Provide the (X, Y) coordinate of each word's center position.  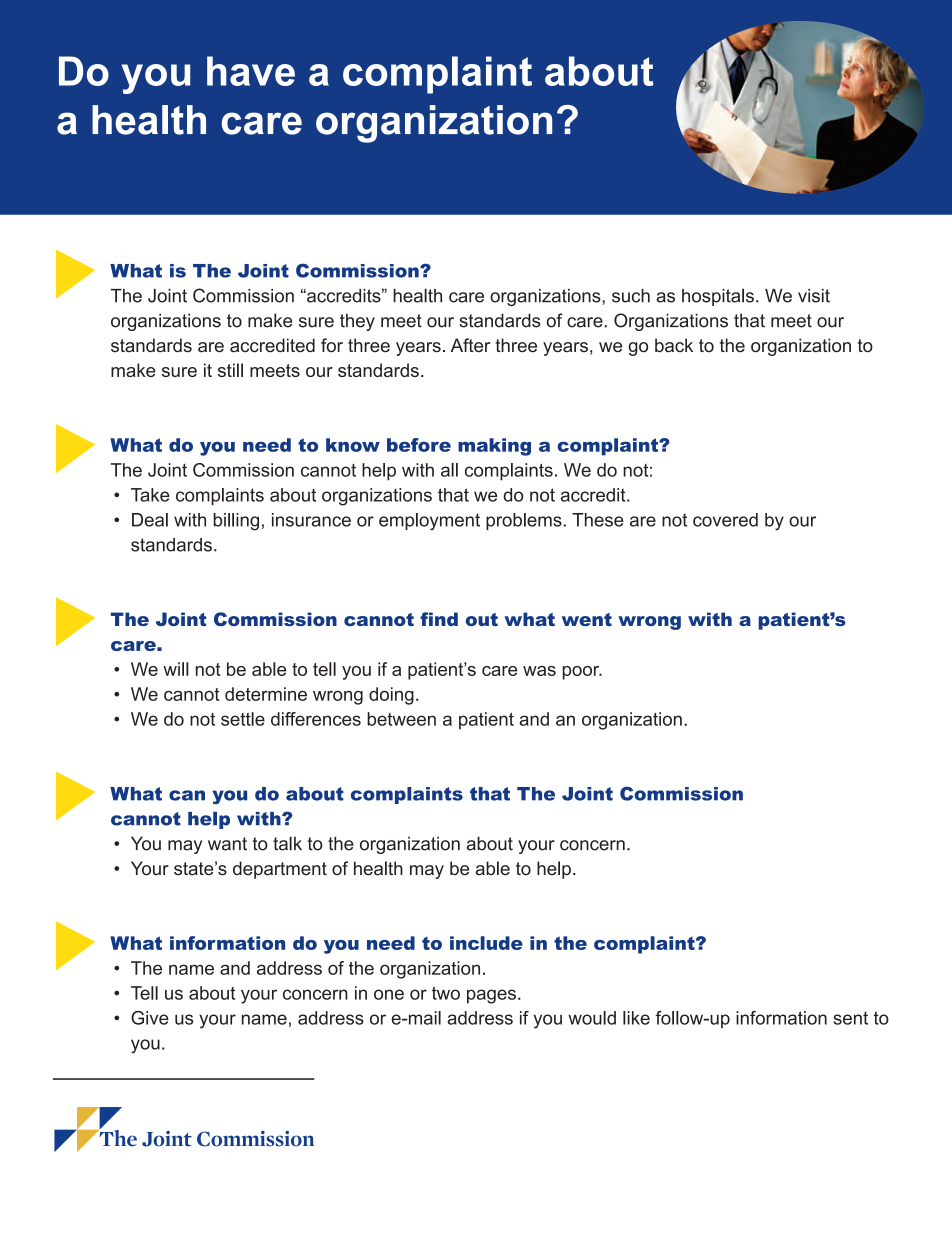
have (251, 71)
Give (150, 1018)
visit (814, 296)
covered (725, 520)
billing (236, 522)
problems (525, 521)
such (631, 296)
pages (491, 996)
